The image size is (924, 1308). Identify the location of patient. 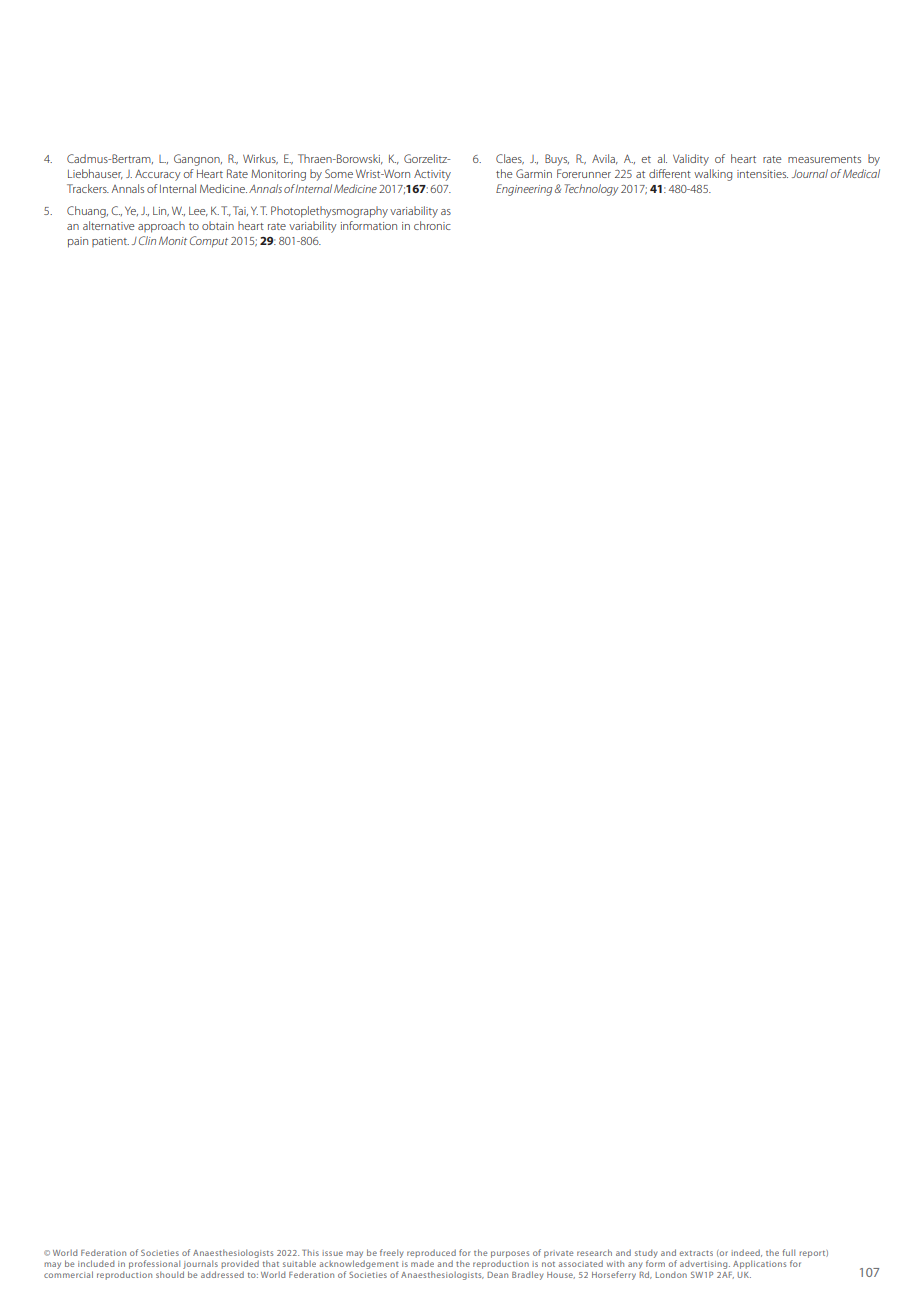
(110, 242).
